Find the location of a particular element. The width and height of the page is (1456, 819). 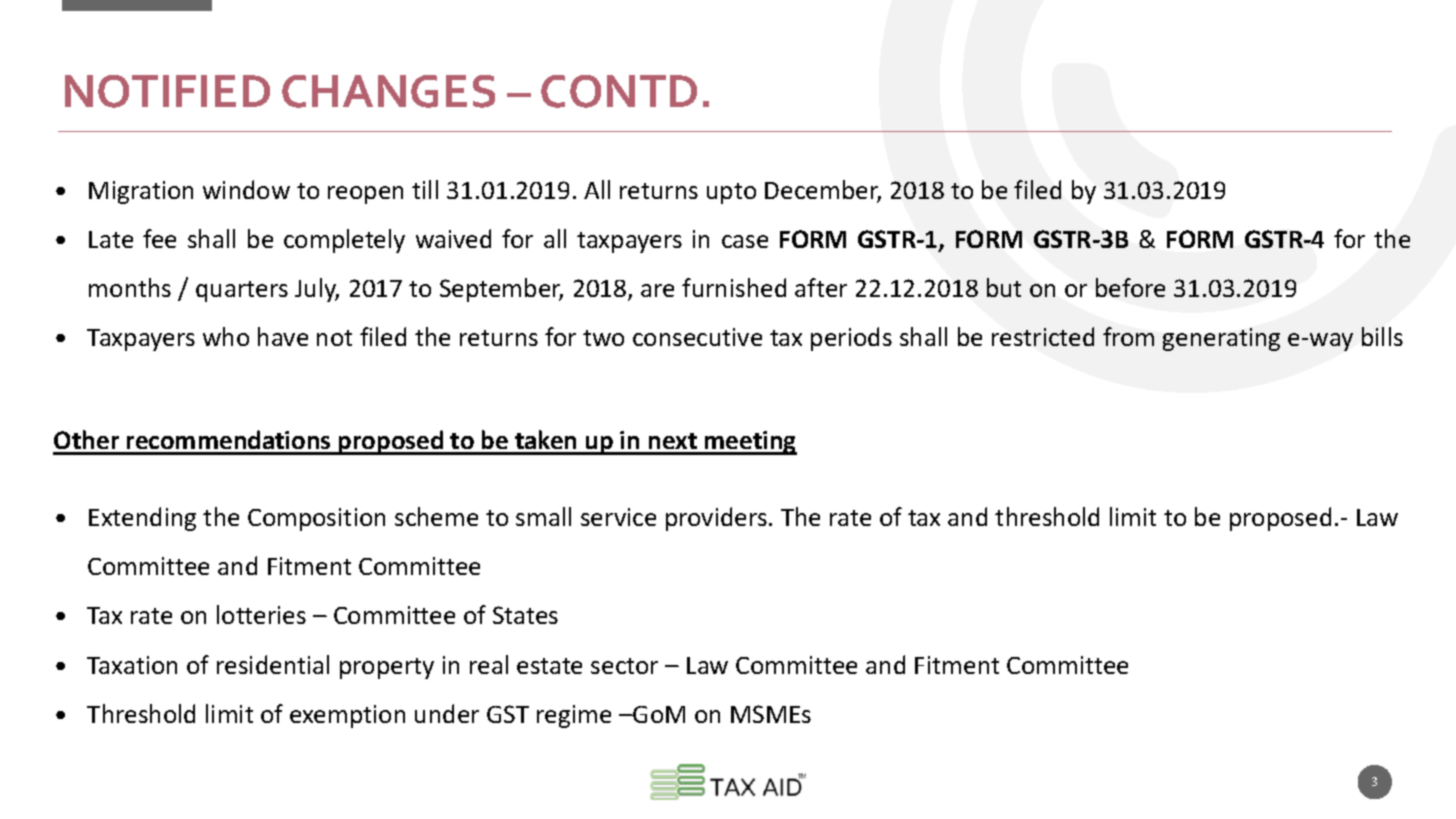

December is located at coordinates (823, 191).
